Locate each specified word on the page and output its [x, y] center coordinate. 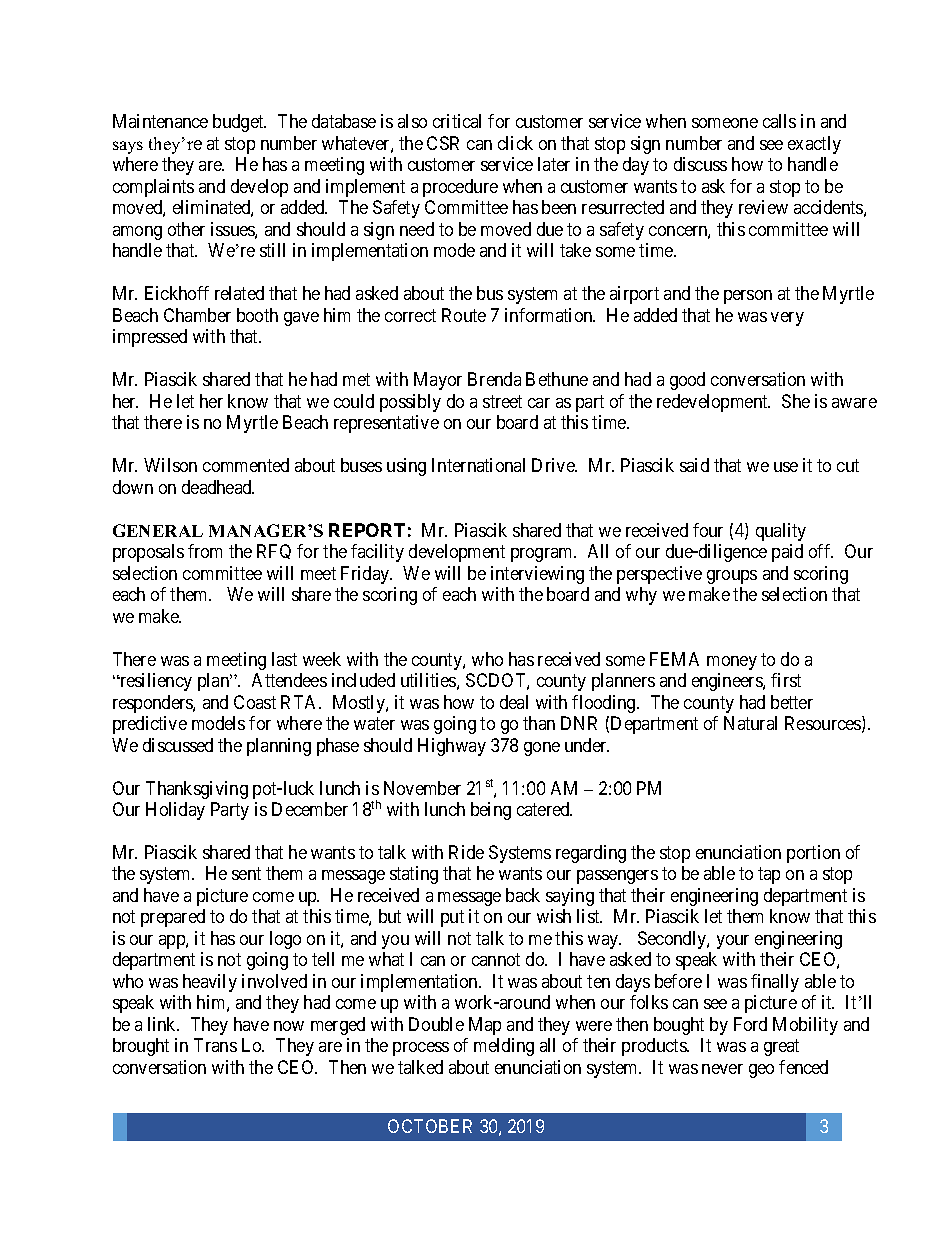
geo [761, 1071]
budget [239, 123]
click [515, 143]
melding [504, 1047]
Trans [215, 1045]
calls [779, 121]
